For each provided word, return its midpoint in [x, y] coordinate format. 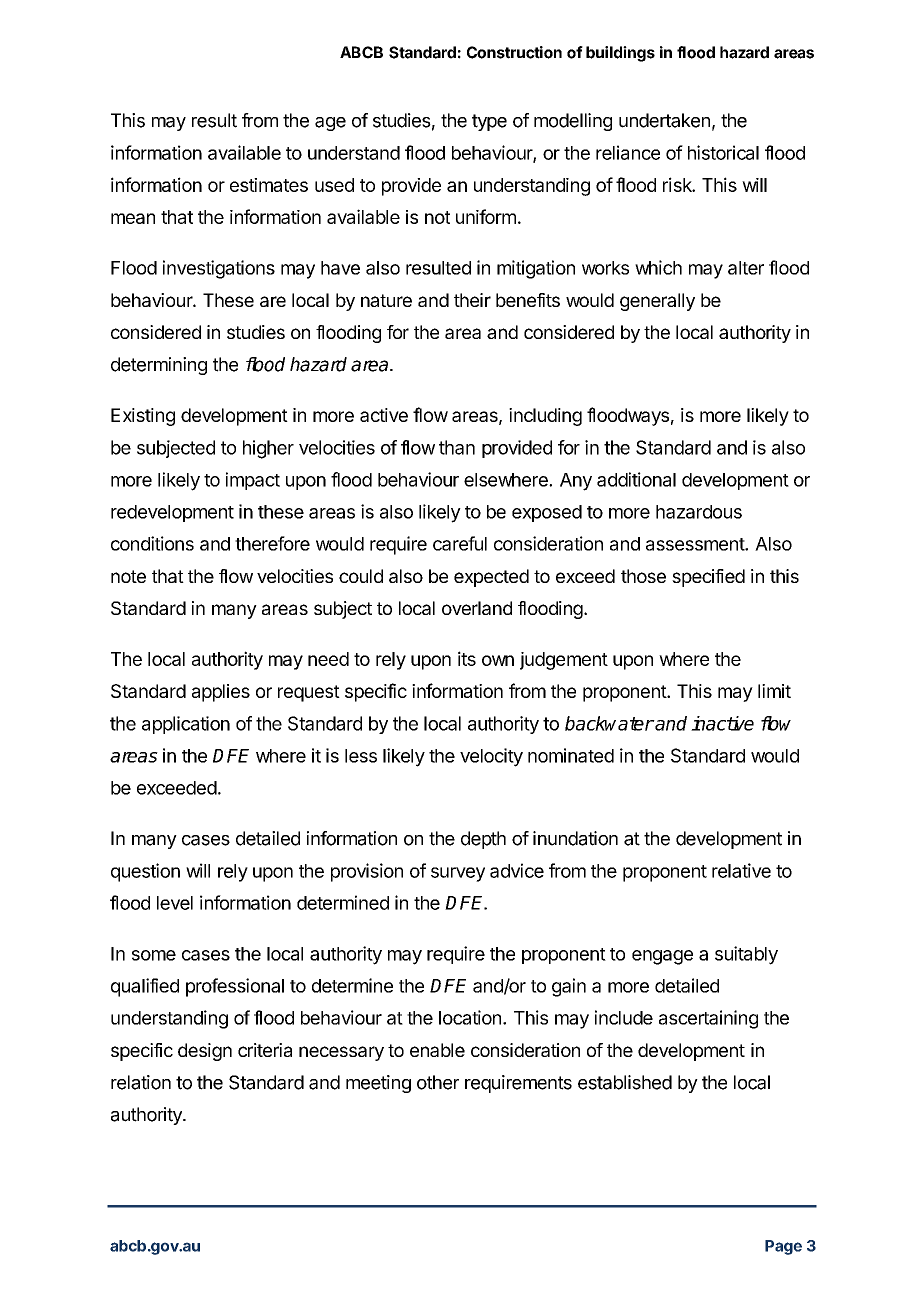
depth [483, 840]
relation [141, 1082]
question [145, 872]
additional [636, 479]
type [489, 122]
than [457, 447]
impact [253, 481]
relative [741, 870]
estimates [269, 185]
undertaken [664, 120]
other [438, 1082]
